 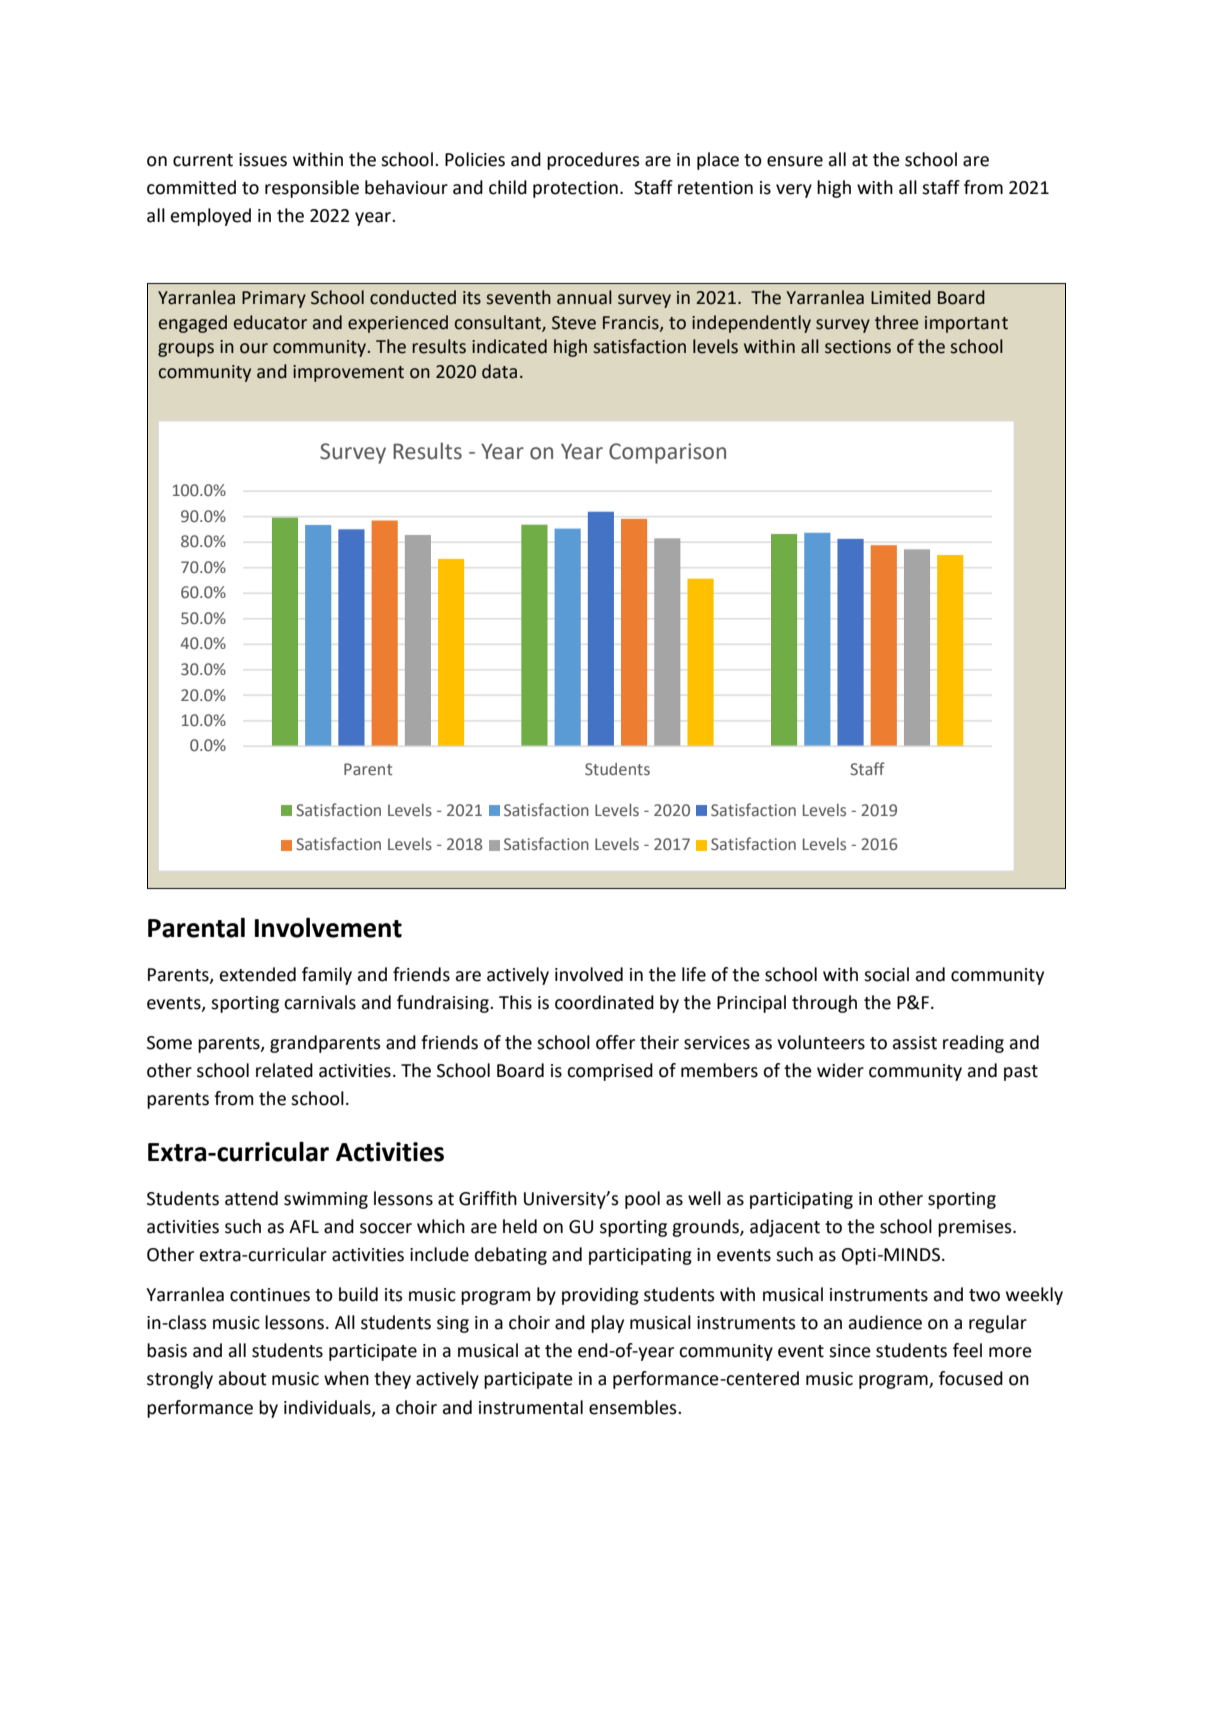 What do you see at coordinates (886, 974) in the screenshot?
I see `social` at bounding box center [886, 974].
